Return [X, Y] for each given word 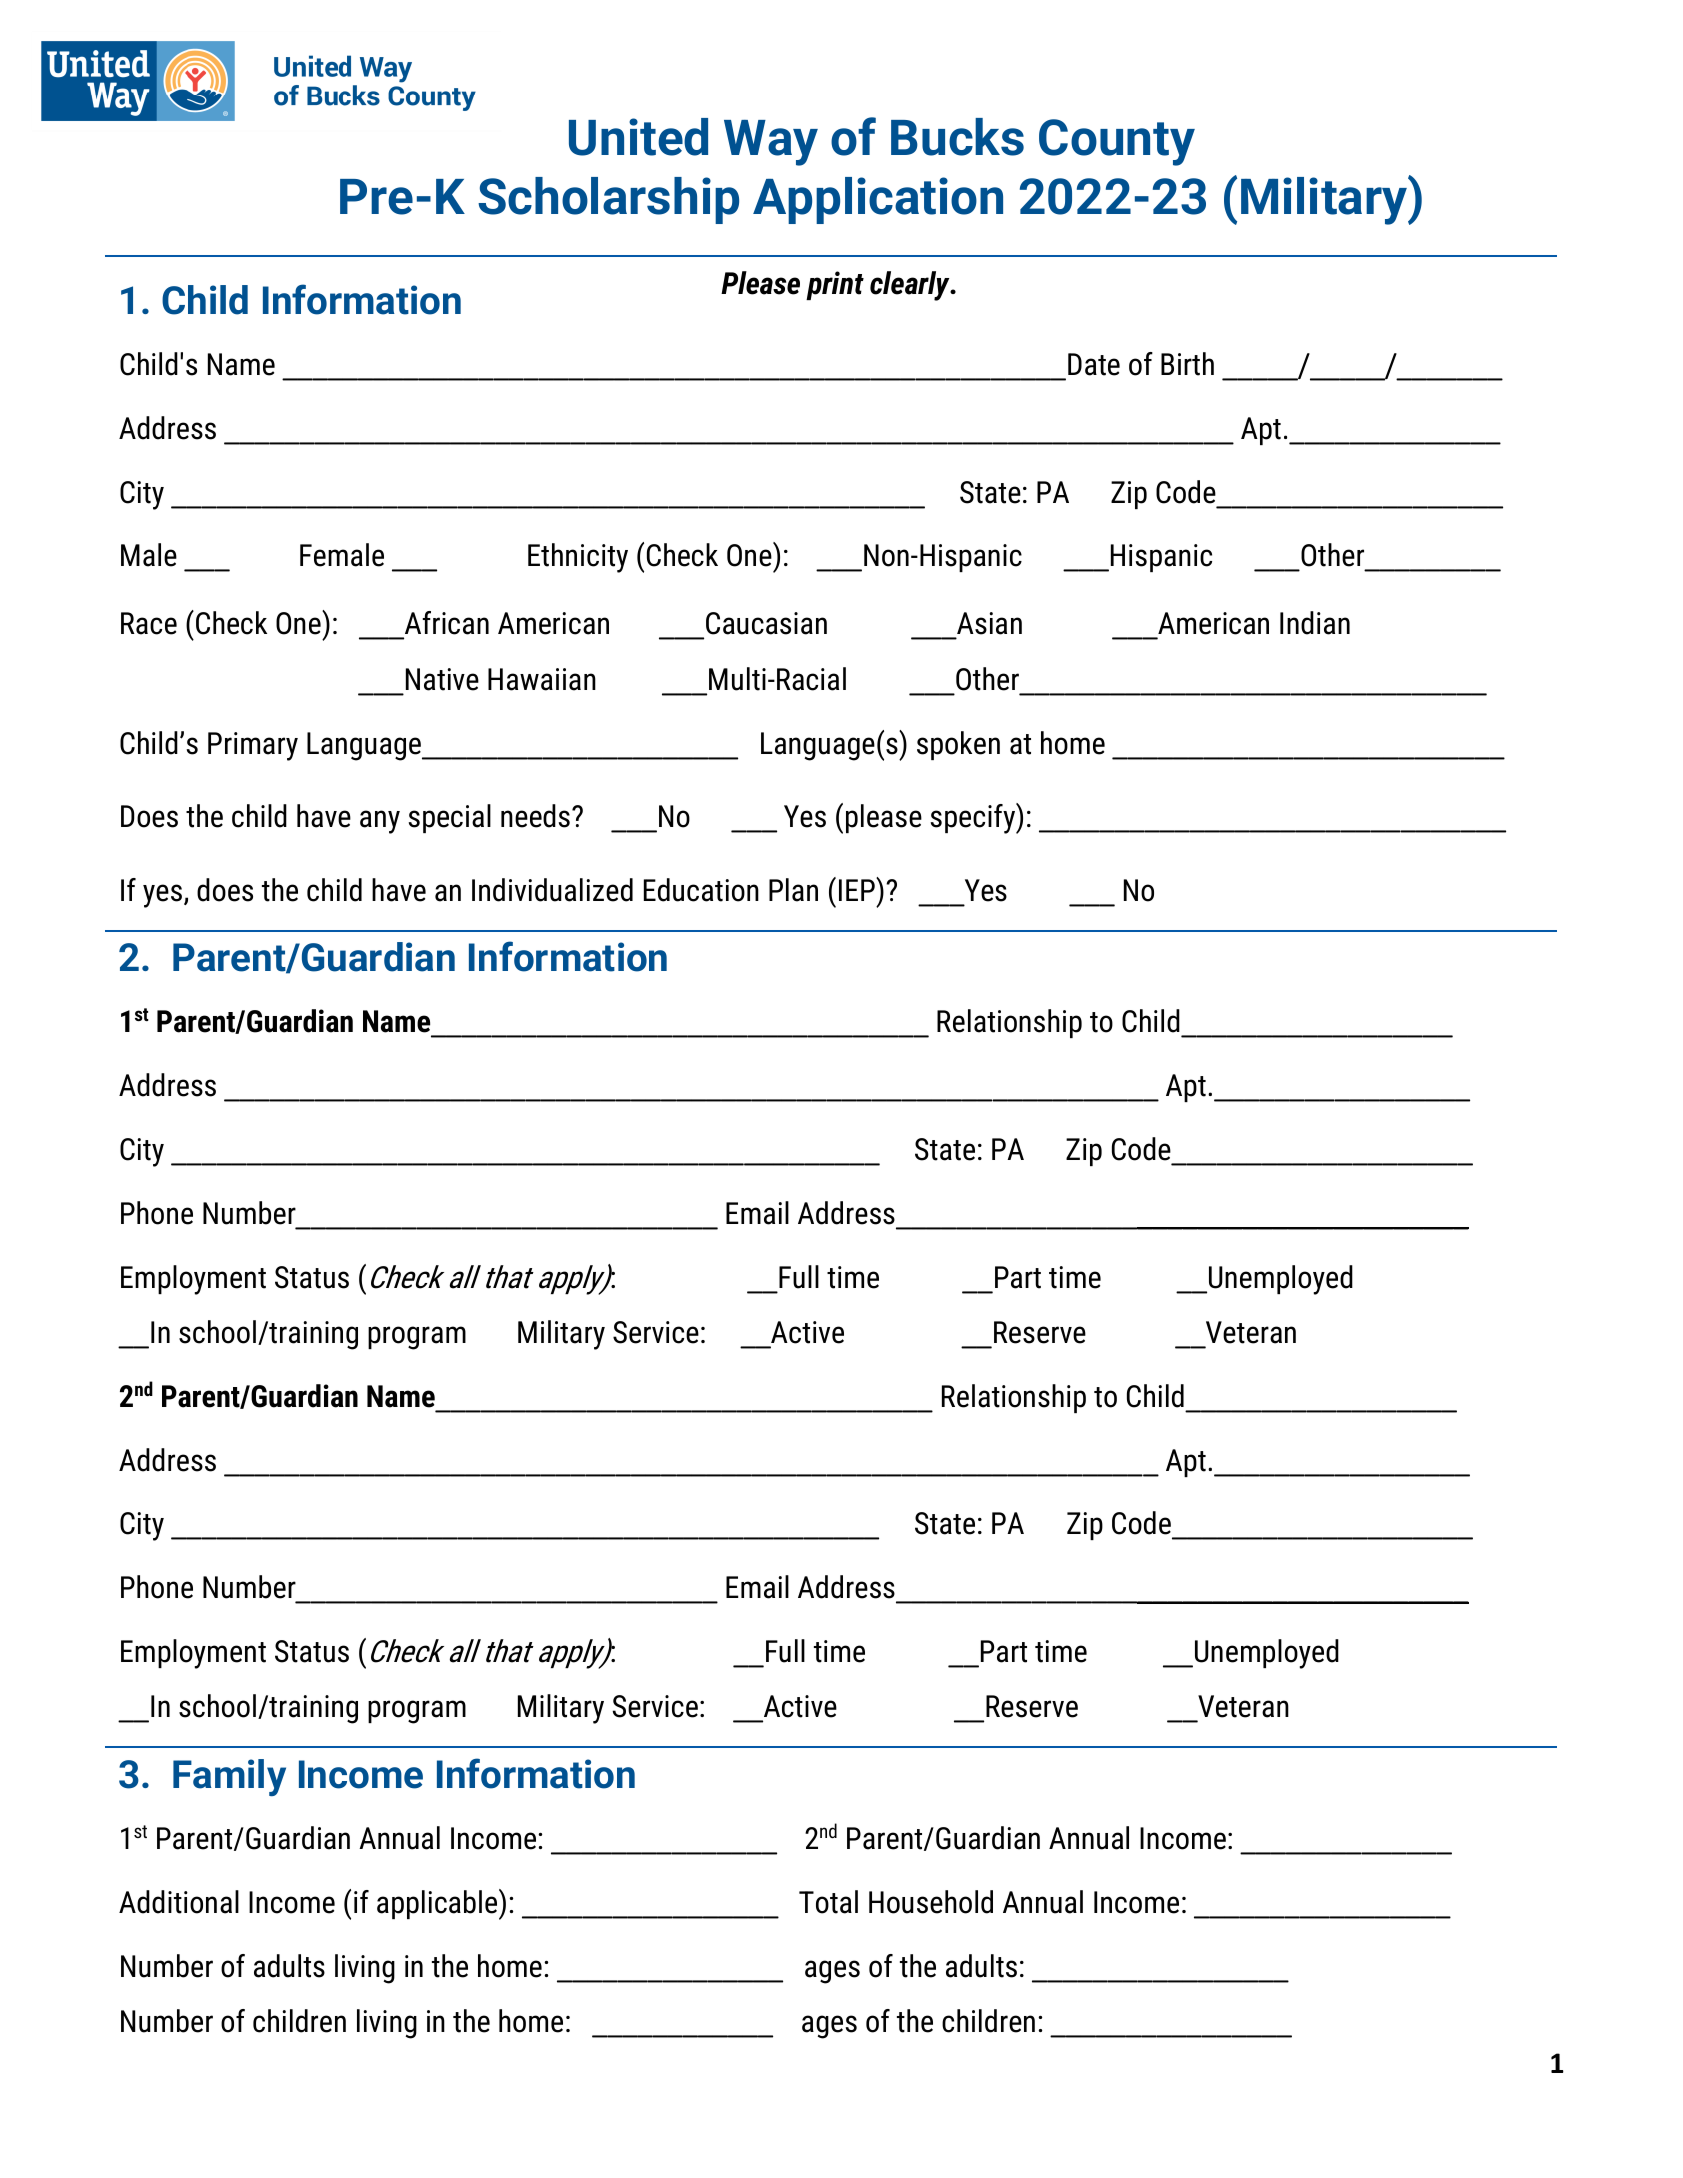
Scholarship [608, 200]
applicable [438, 1904]
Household [931, 1902]
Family [229, 1777]
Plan [793, 890]
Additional [179, 1902]
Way [771, 143]
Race [149, 623]
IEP [858, 889]
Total [828, 1902]
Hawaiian [542, 679]
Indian [1315, 623]
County [1117, 142]
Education [701, 890]
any [380, 822]
